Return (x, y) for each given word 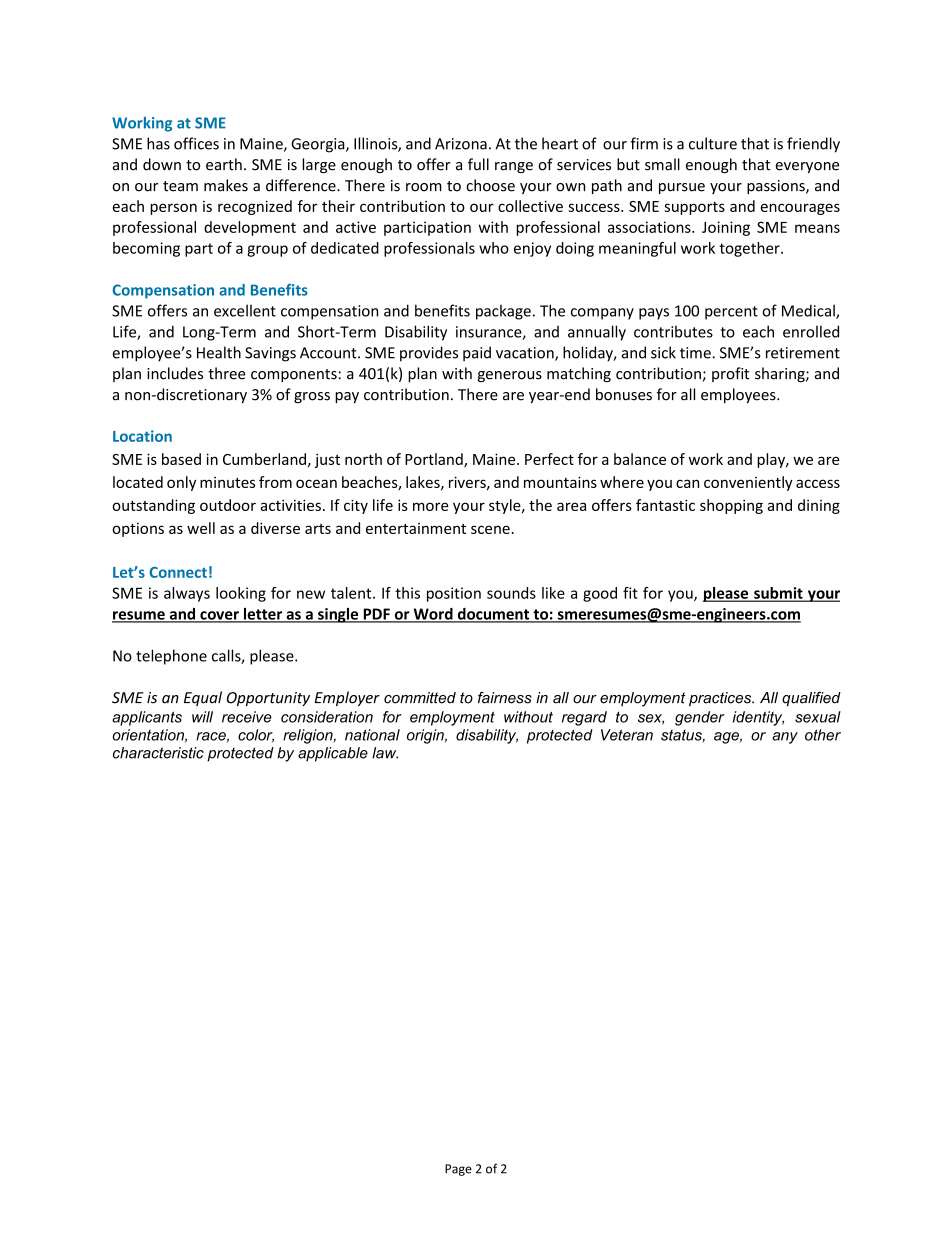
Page (458, 1170)
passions (777, 187)
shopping (731, 506)
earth (224, 164)
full (478, 164)
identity (758, 718)
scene (490, 529)
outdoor (228, 505)
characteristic (158, 753)
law (385, 753)
